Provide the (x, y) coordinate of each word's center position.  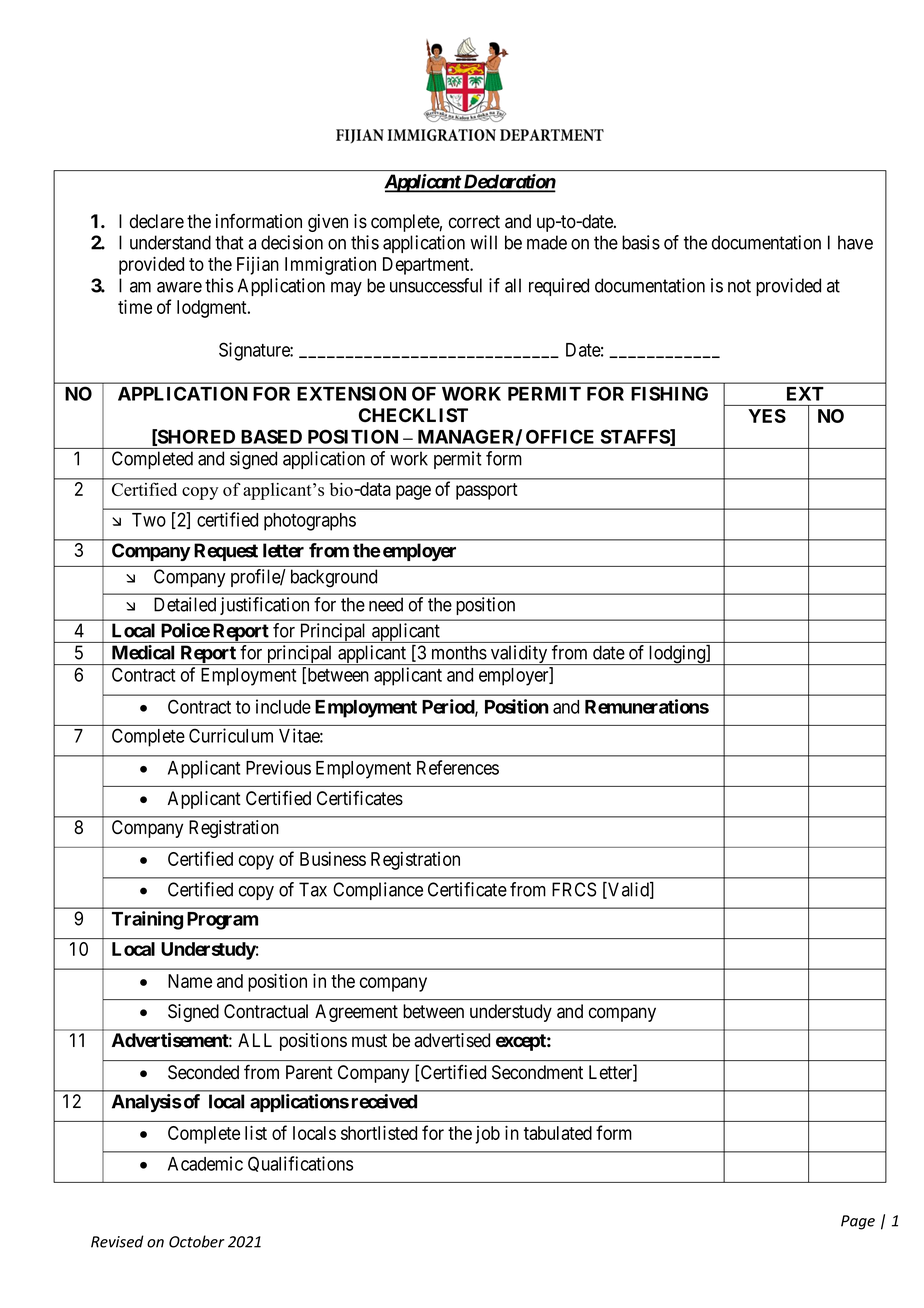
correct (474, 222)
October (197, 1241)
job (487, 1135)
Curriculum (231, 735)
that (229, 242)
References (458, 767)
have (855, 242)
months (459, 652)
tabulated (558, 1133)
